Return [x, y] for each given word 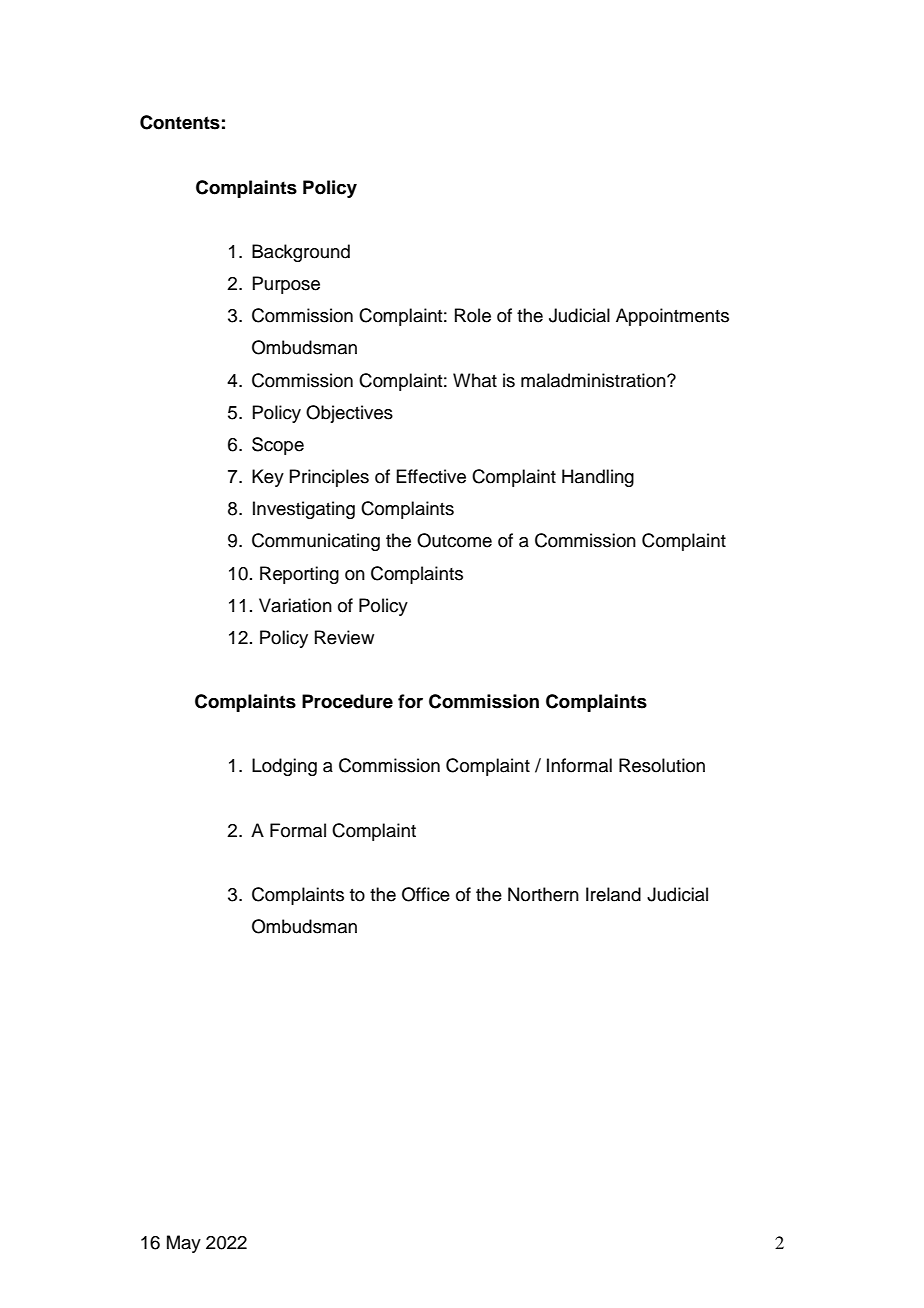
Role [473, 315]
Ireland [613, 894]
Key [268, 478]
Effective [431, 476]
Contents [180, 122]
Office [426, 894]
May [184, 1244]
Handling [598, 478]
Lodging [284, 767]
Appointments [672, 317]
